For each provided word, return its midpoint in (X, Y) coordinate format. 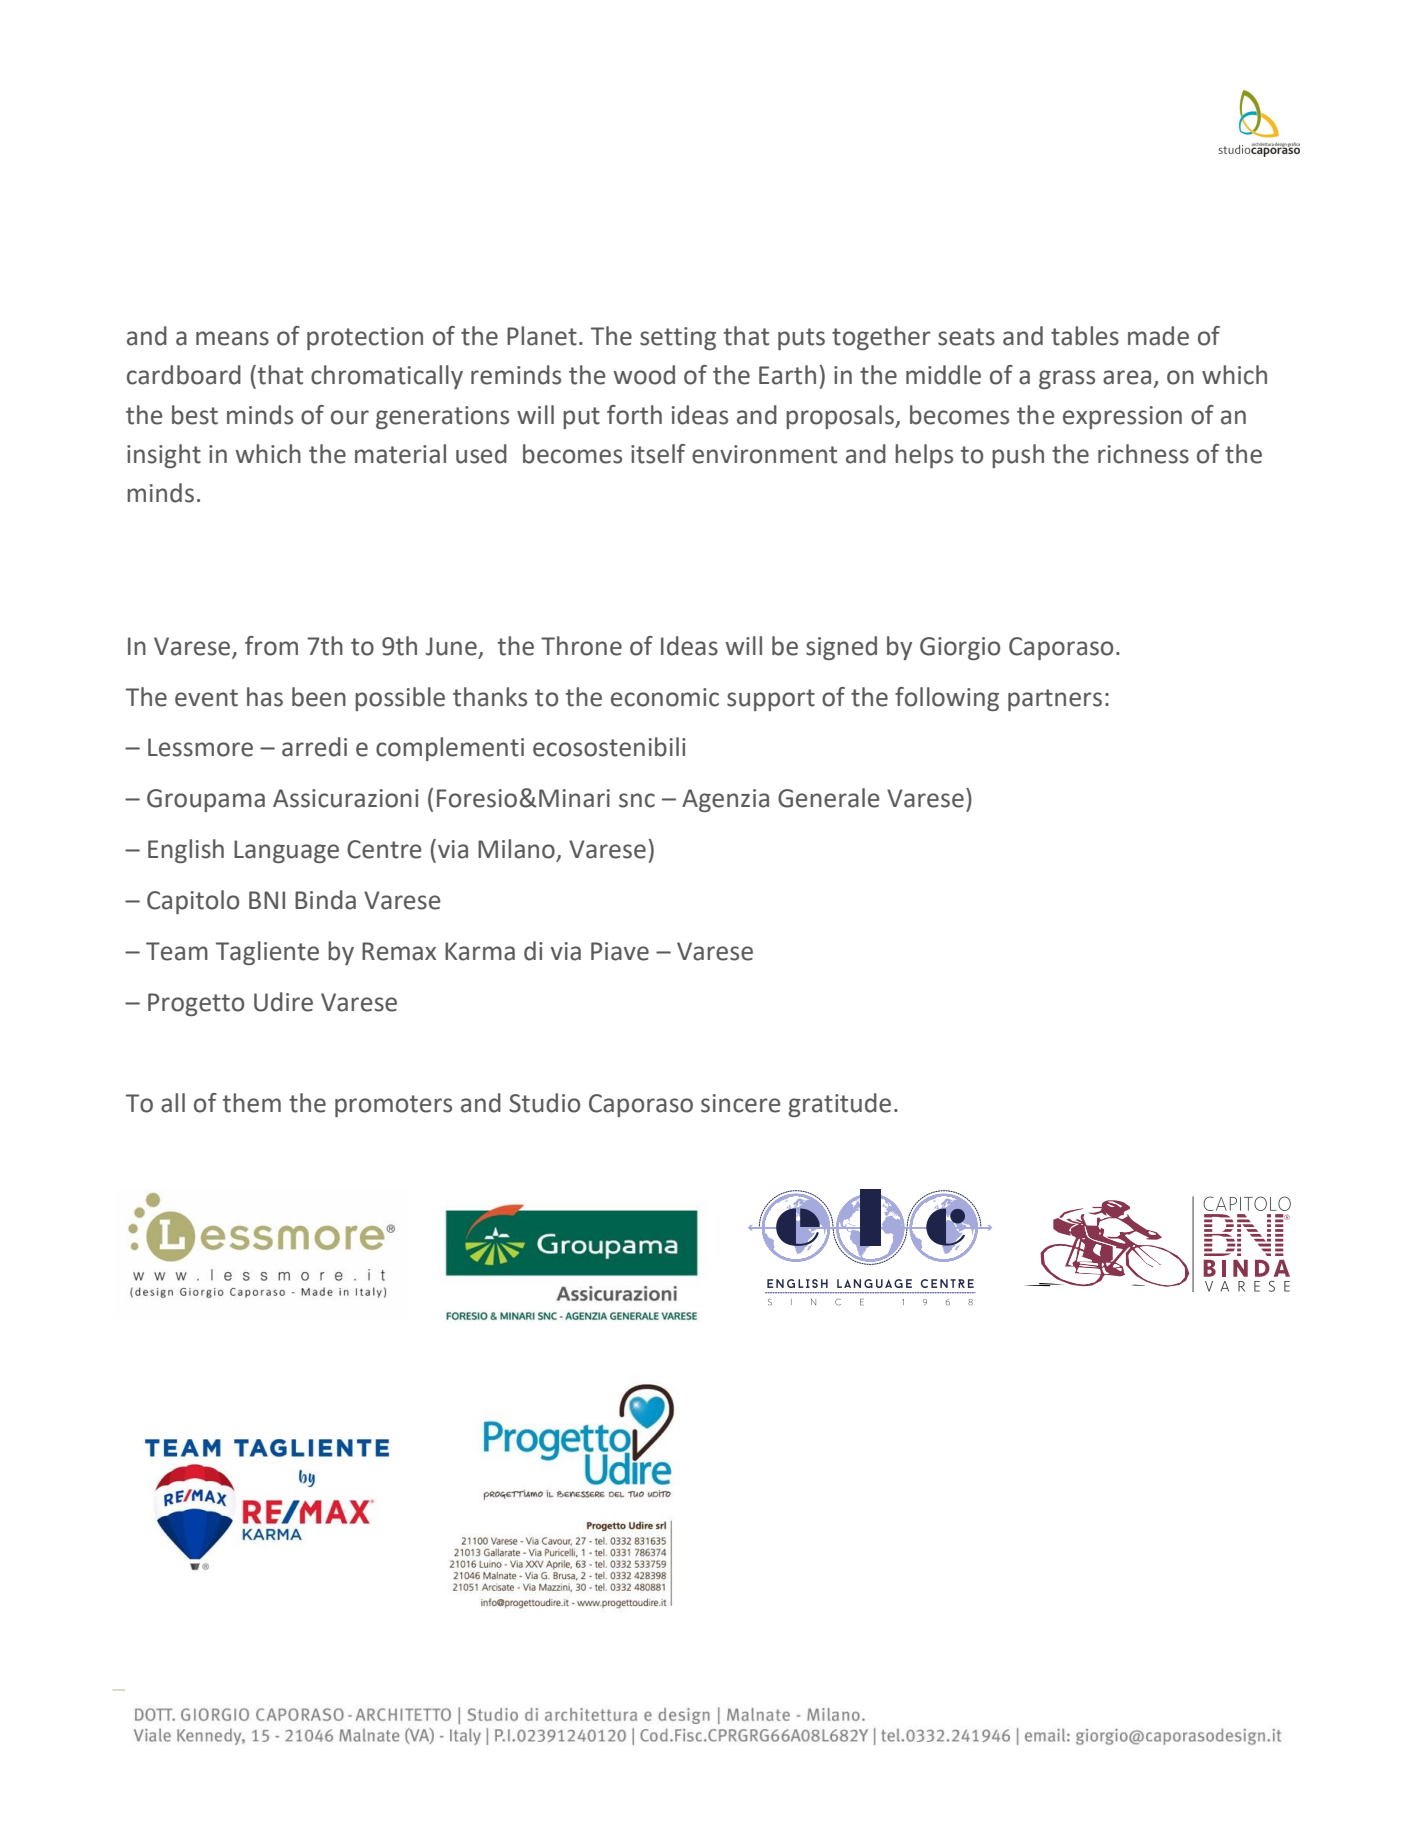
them (252, 1103)
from (271, 646)
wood (644, 375)
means (232, 338)
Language (286, 851)
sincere (741, 1103)
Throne (581, 646)
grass (1067, 379)
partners (1055, 700)
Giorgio (960, 648)
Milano (517, 850)
